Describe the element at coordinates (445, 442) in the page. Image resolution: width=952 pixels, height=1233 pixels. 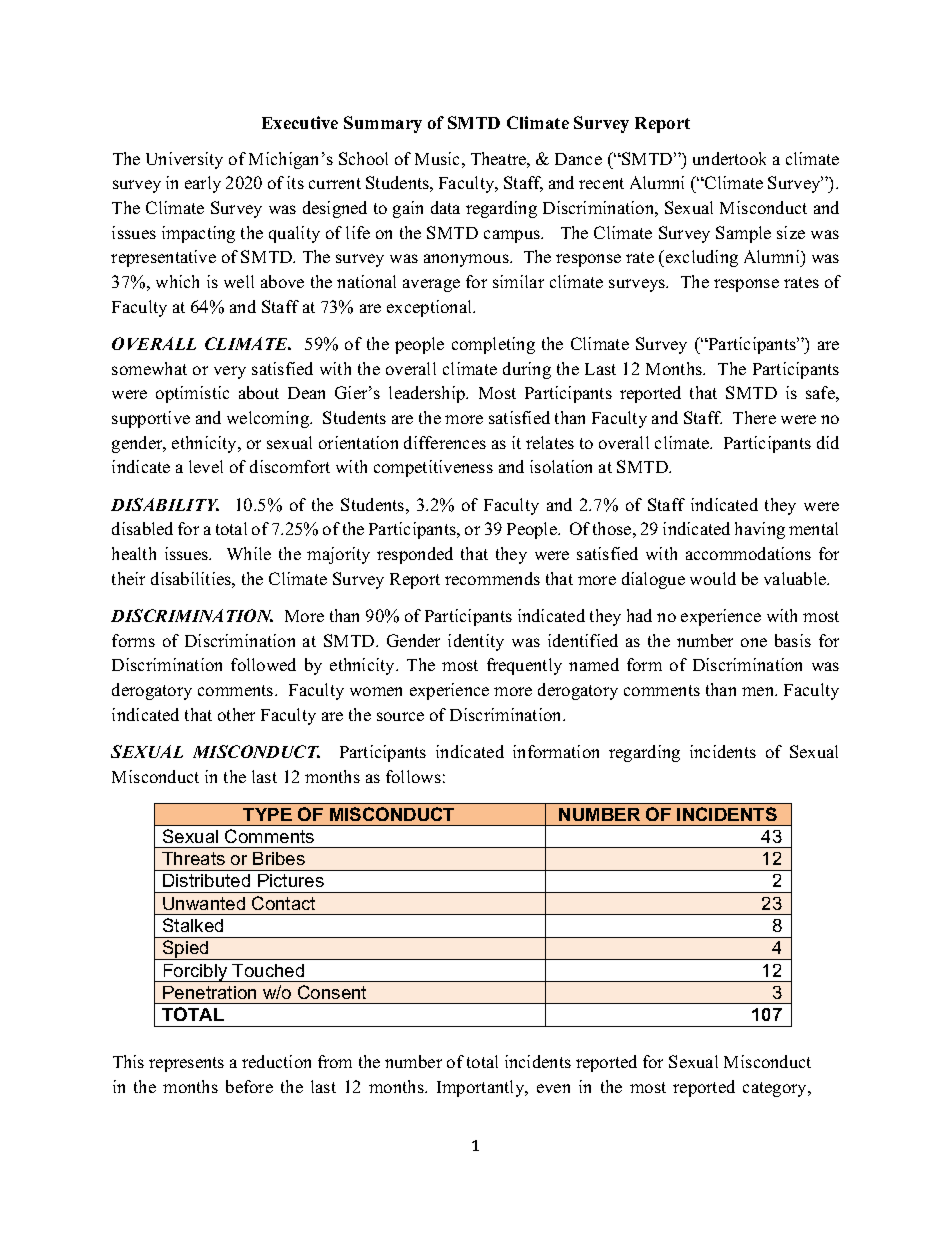
I see `differences` at that location.
